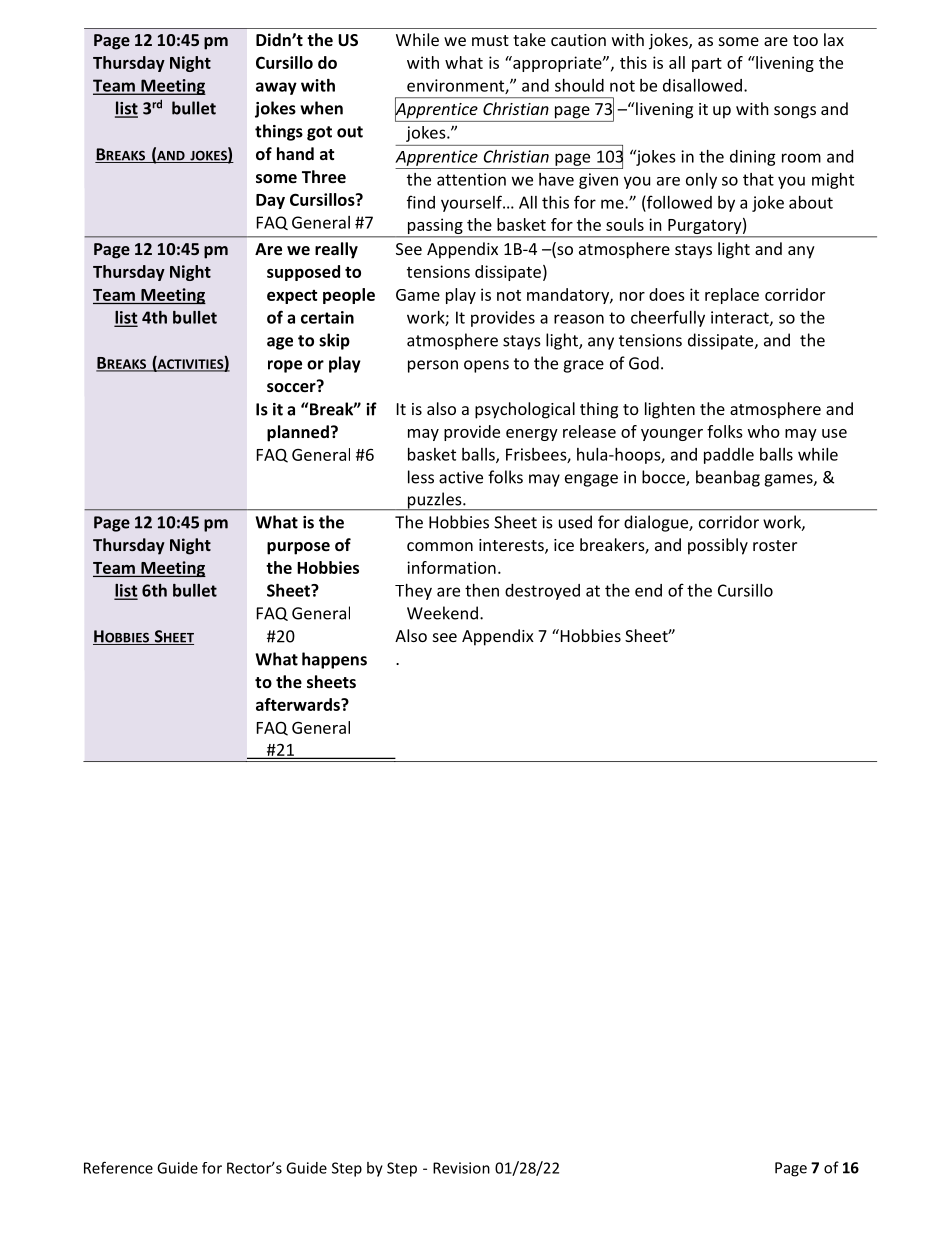  Describe the element at coordinates (334, 660) in the screenshot. I see `happens` at that location.
